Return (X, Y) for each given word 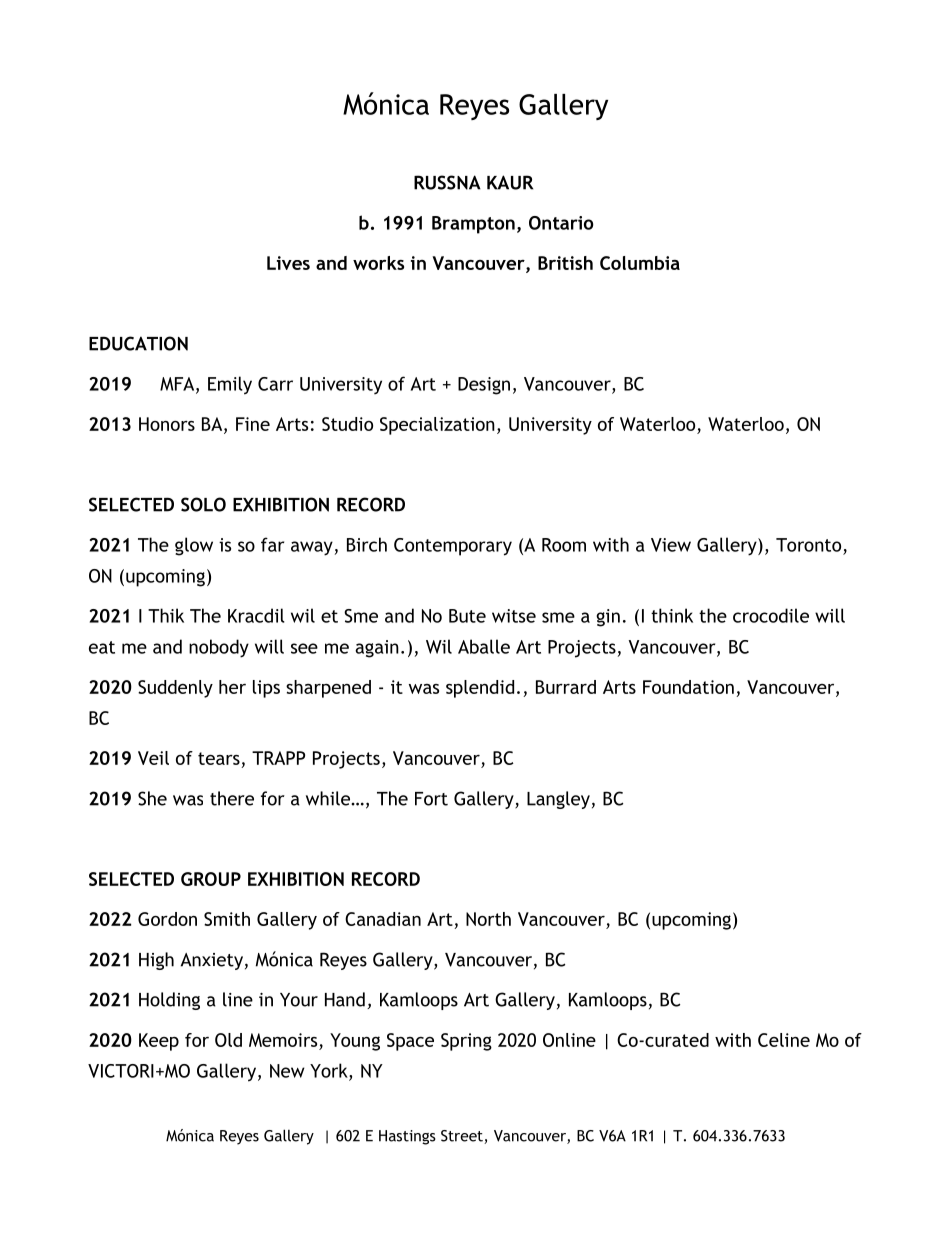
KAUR (510, 182)
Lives (288, 263)
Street (463, 1137)
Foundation (688, 687)
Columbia (640, 263)
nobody (219, 648)
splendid (480, 689)
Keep (159, 1042)
